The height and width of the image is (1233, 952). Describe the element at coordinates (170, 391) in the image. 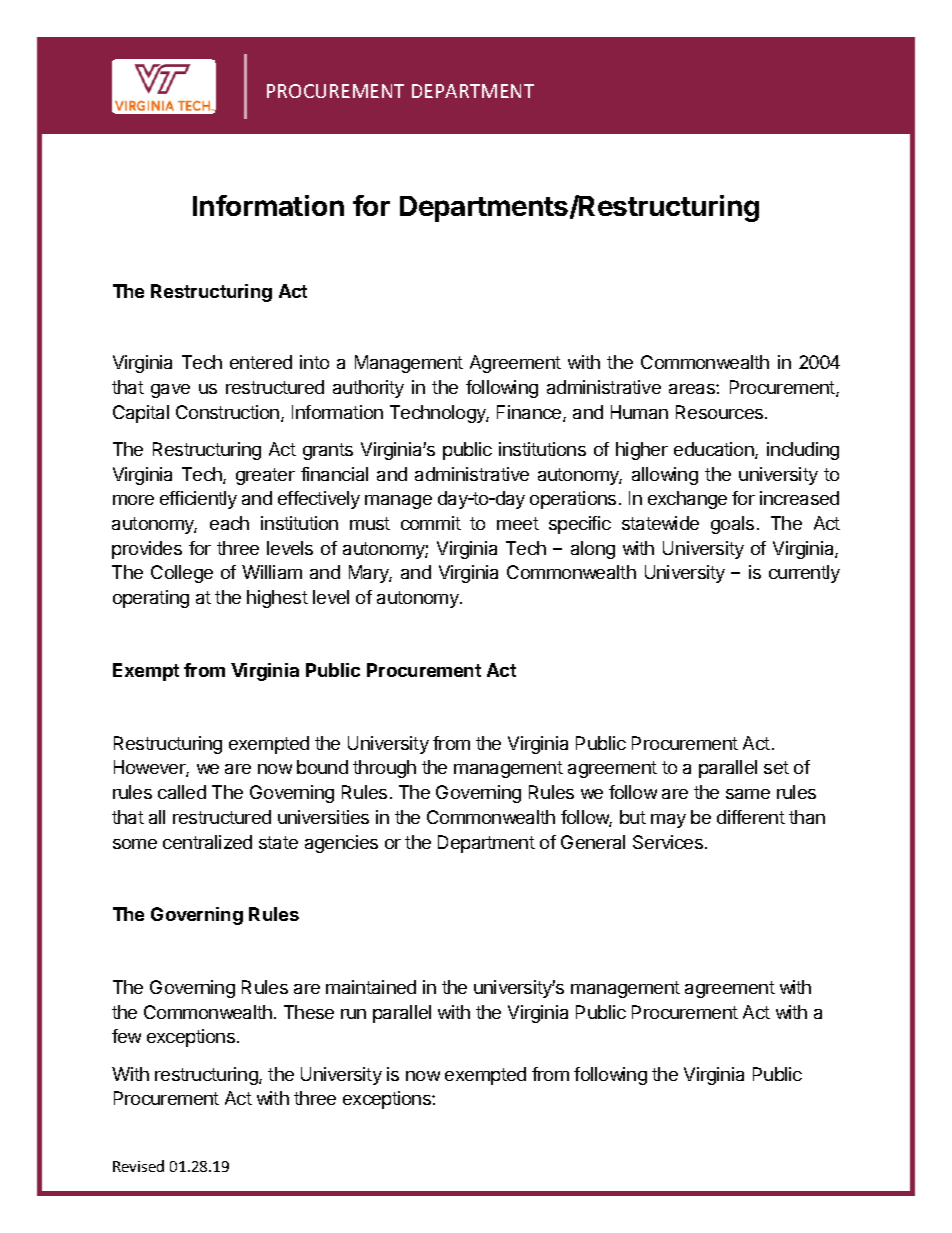

I see `gave` at that location.
